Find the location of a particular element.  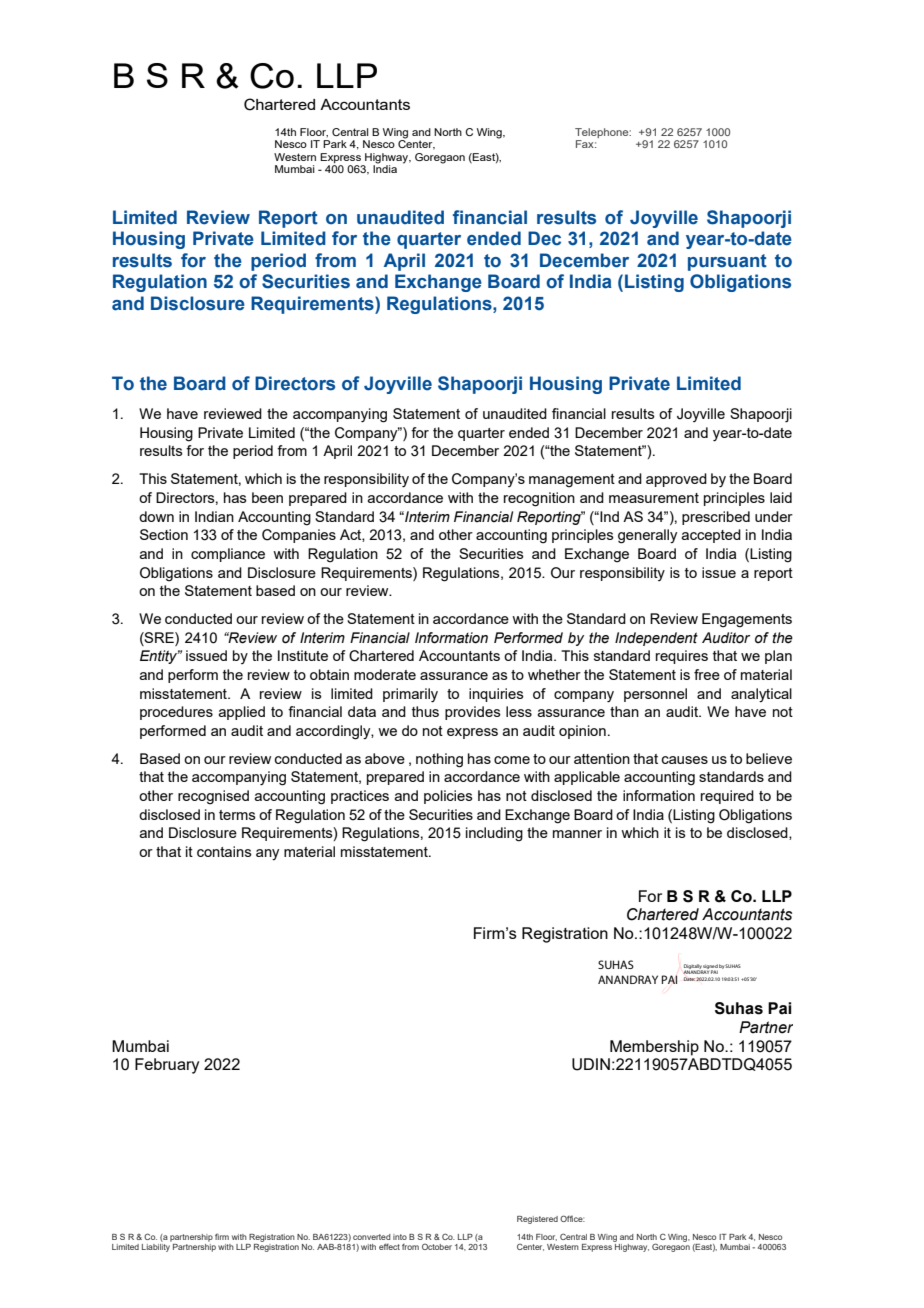

pursuant is located at coordinates (727, 262).
